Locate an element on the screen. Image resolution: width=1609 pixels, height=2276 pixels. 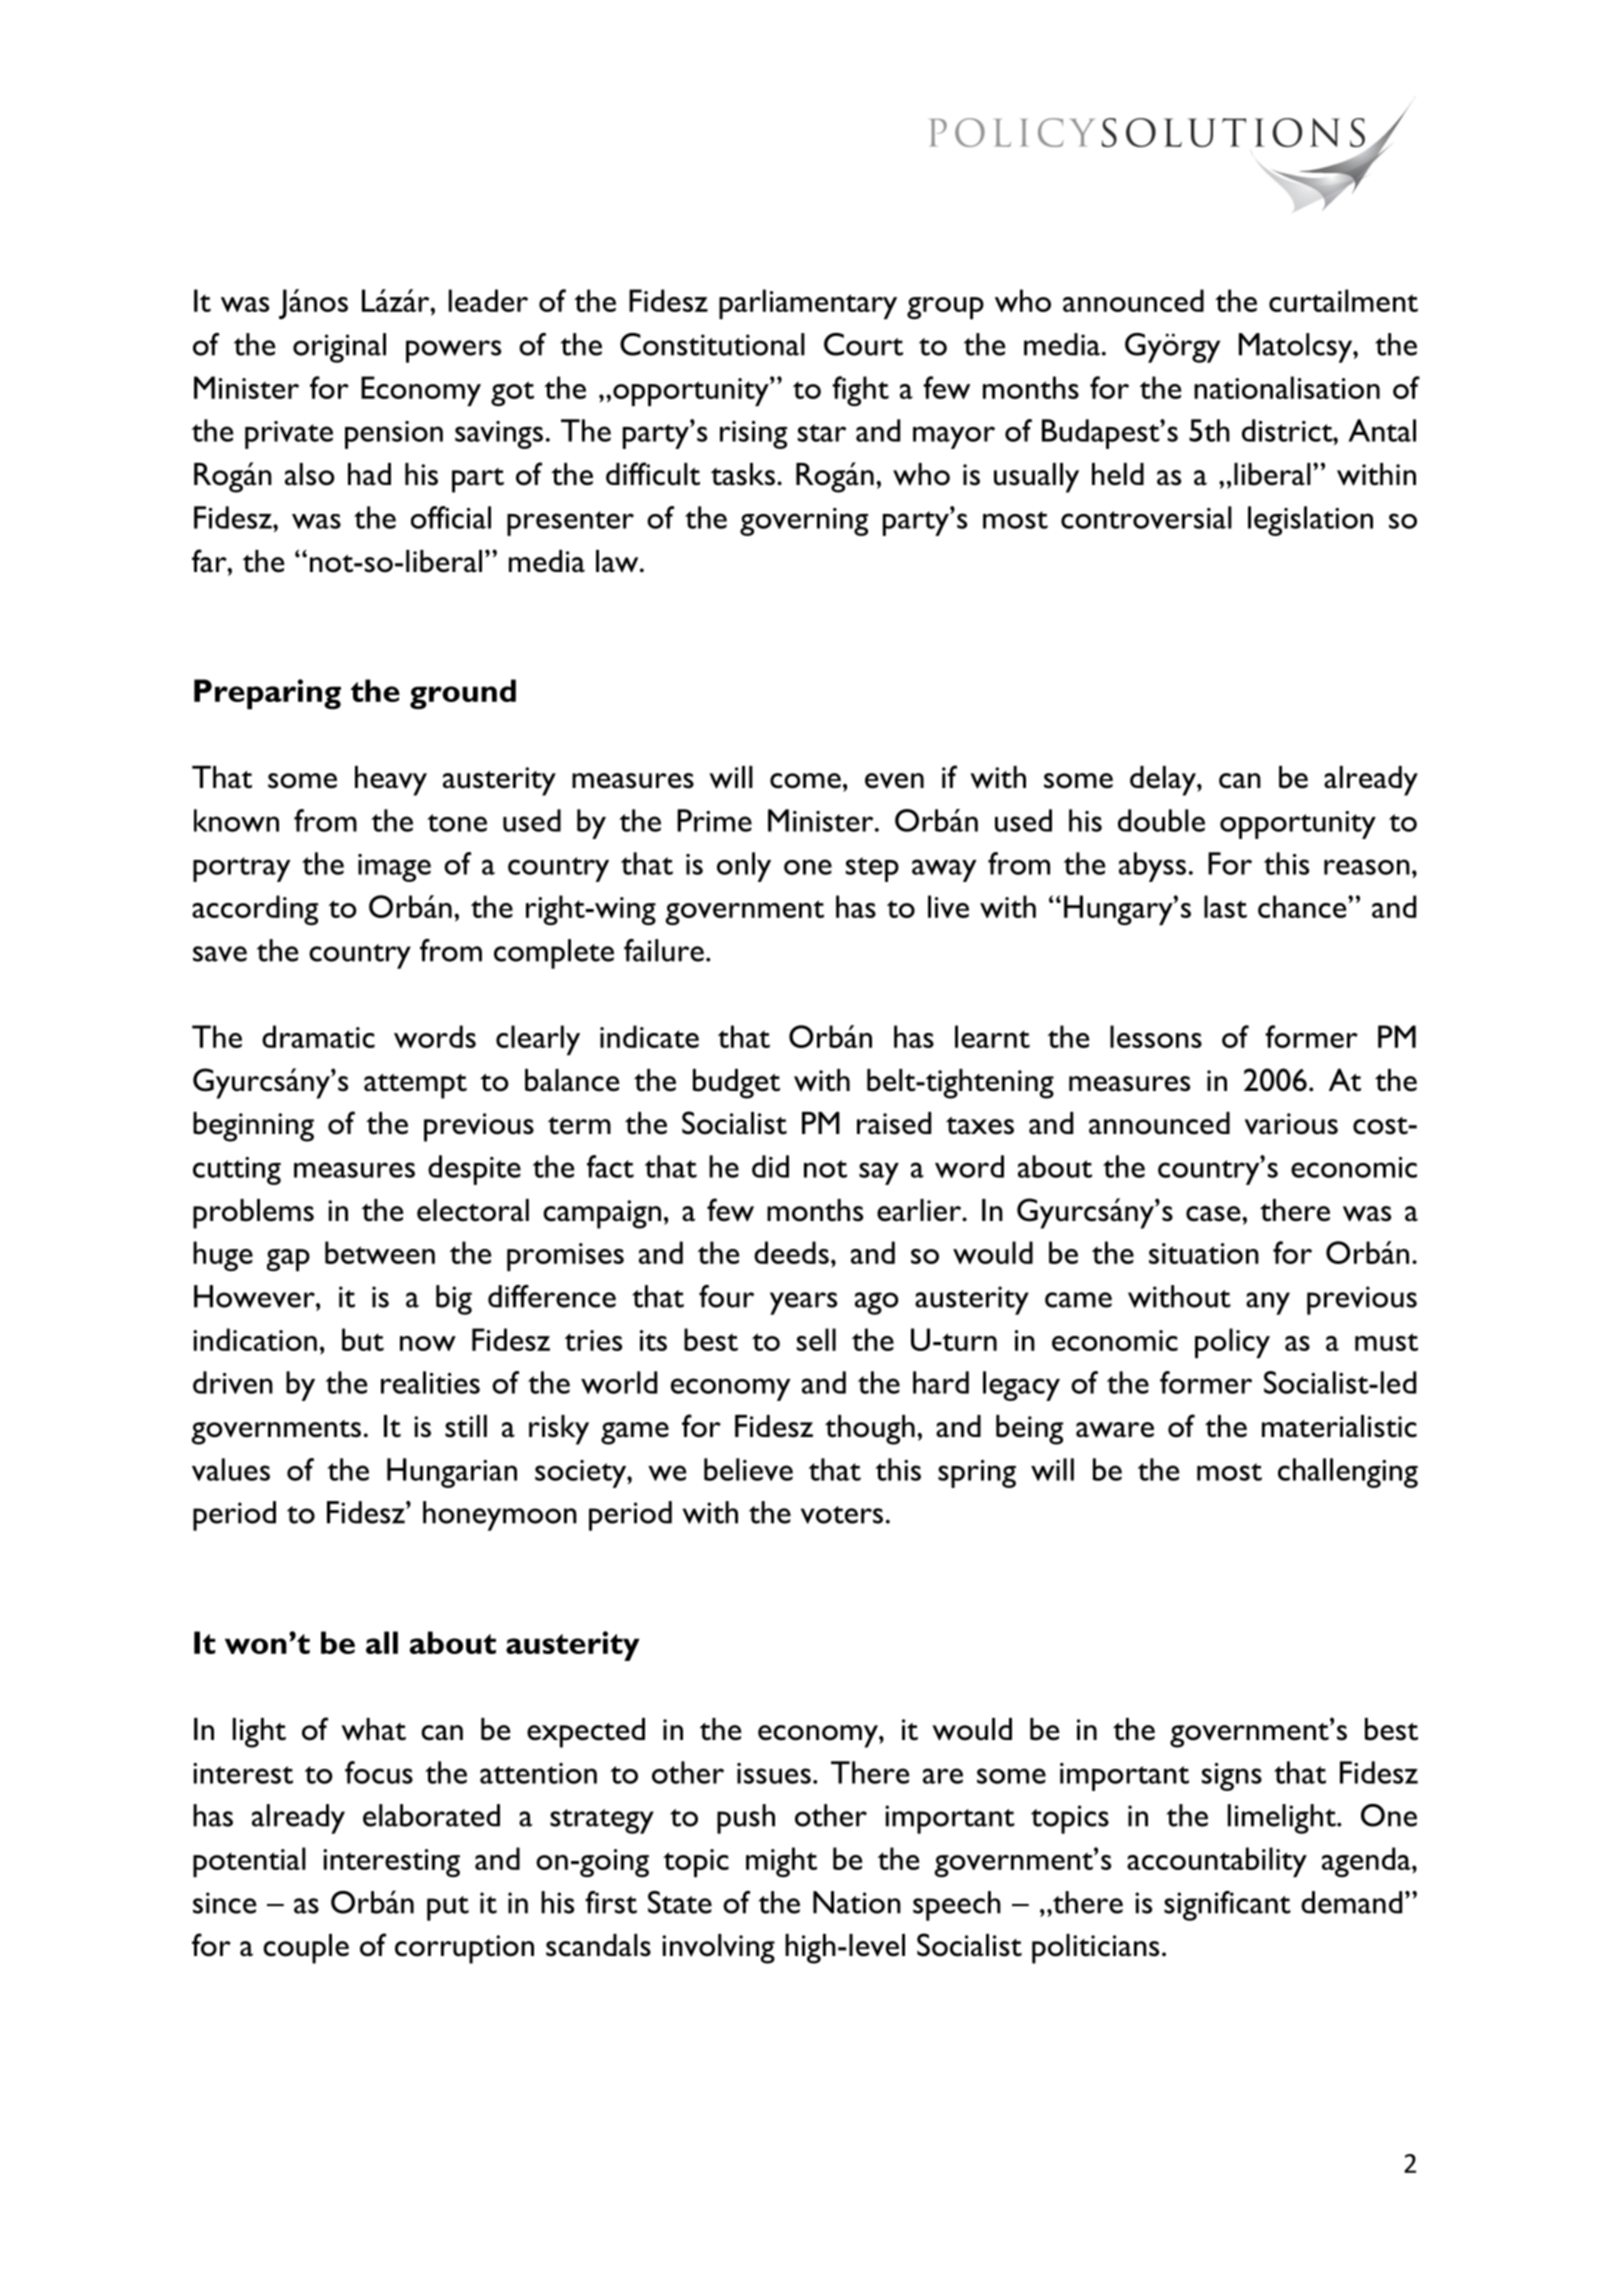
image is located at coordinates (394, 868).
